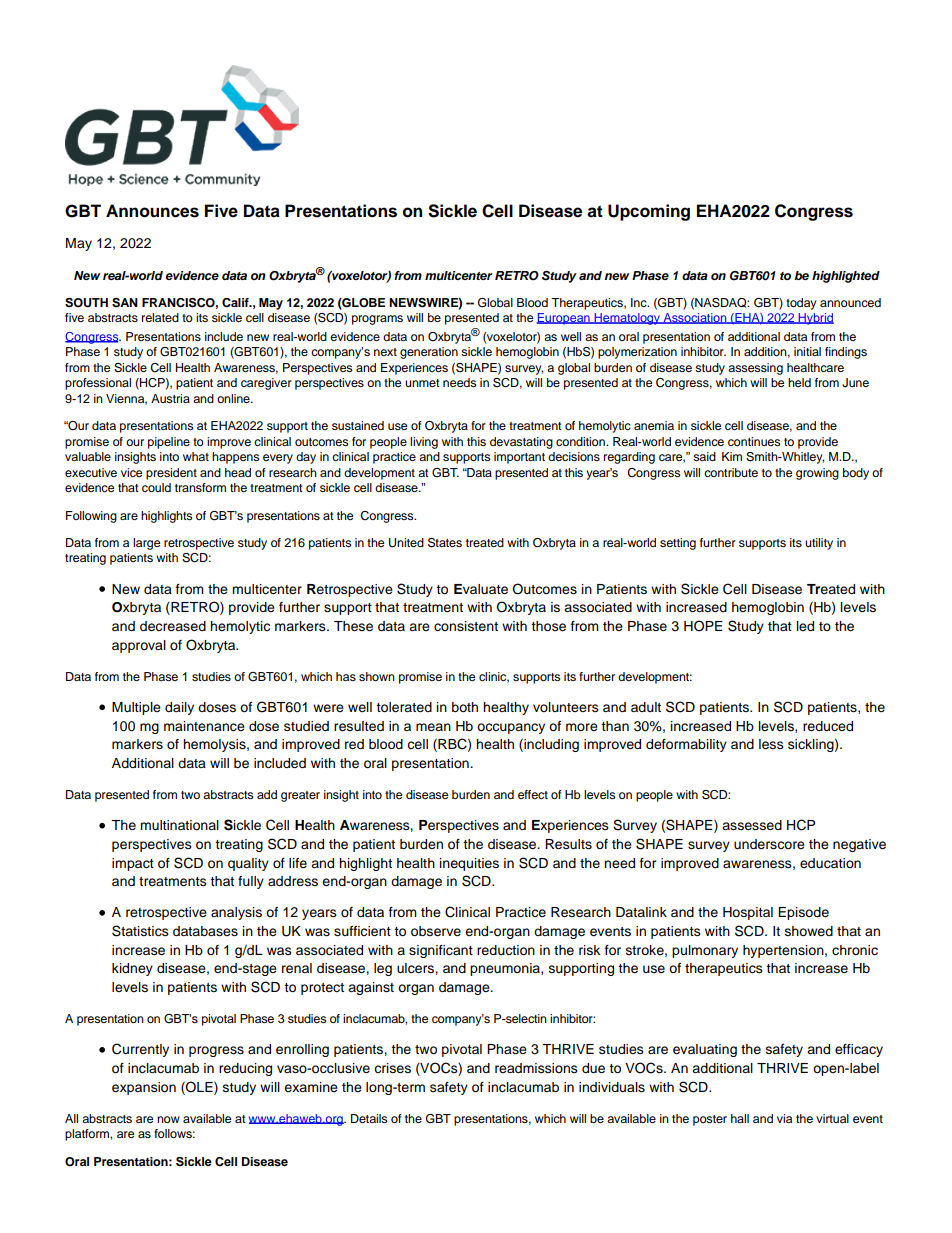  Describe the element at coordinates (801, 304) in the screenshot. I see `today` at that location.
